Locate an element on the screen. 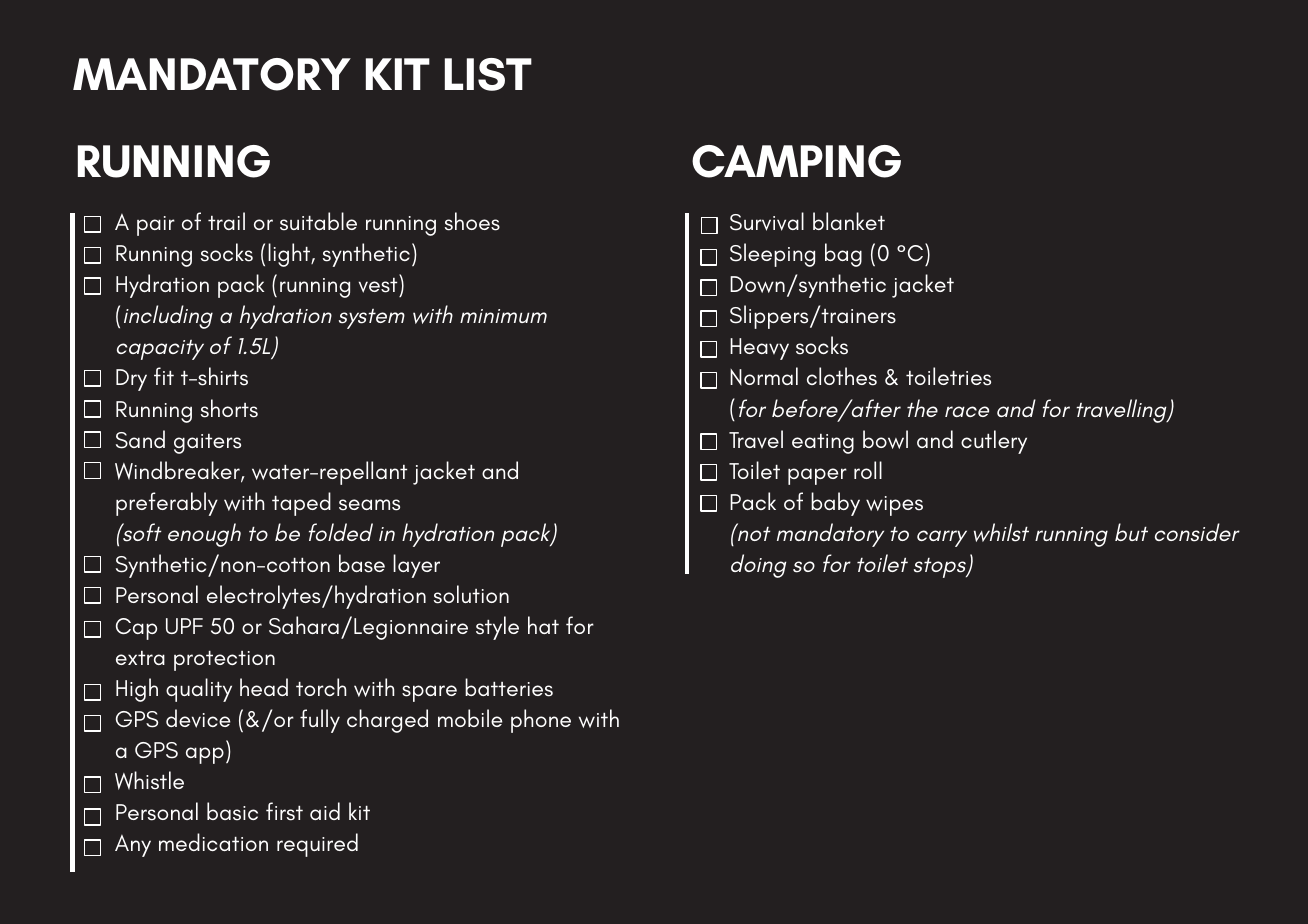 The image size is (1308, 924). shoes is located at coordinates (472, 221).
